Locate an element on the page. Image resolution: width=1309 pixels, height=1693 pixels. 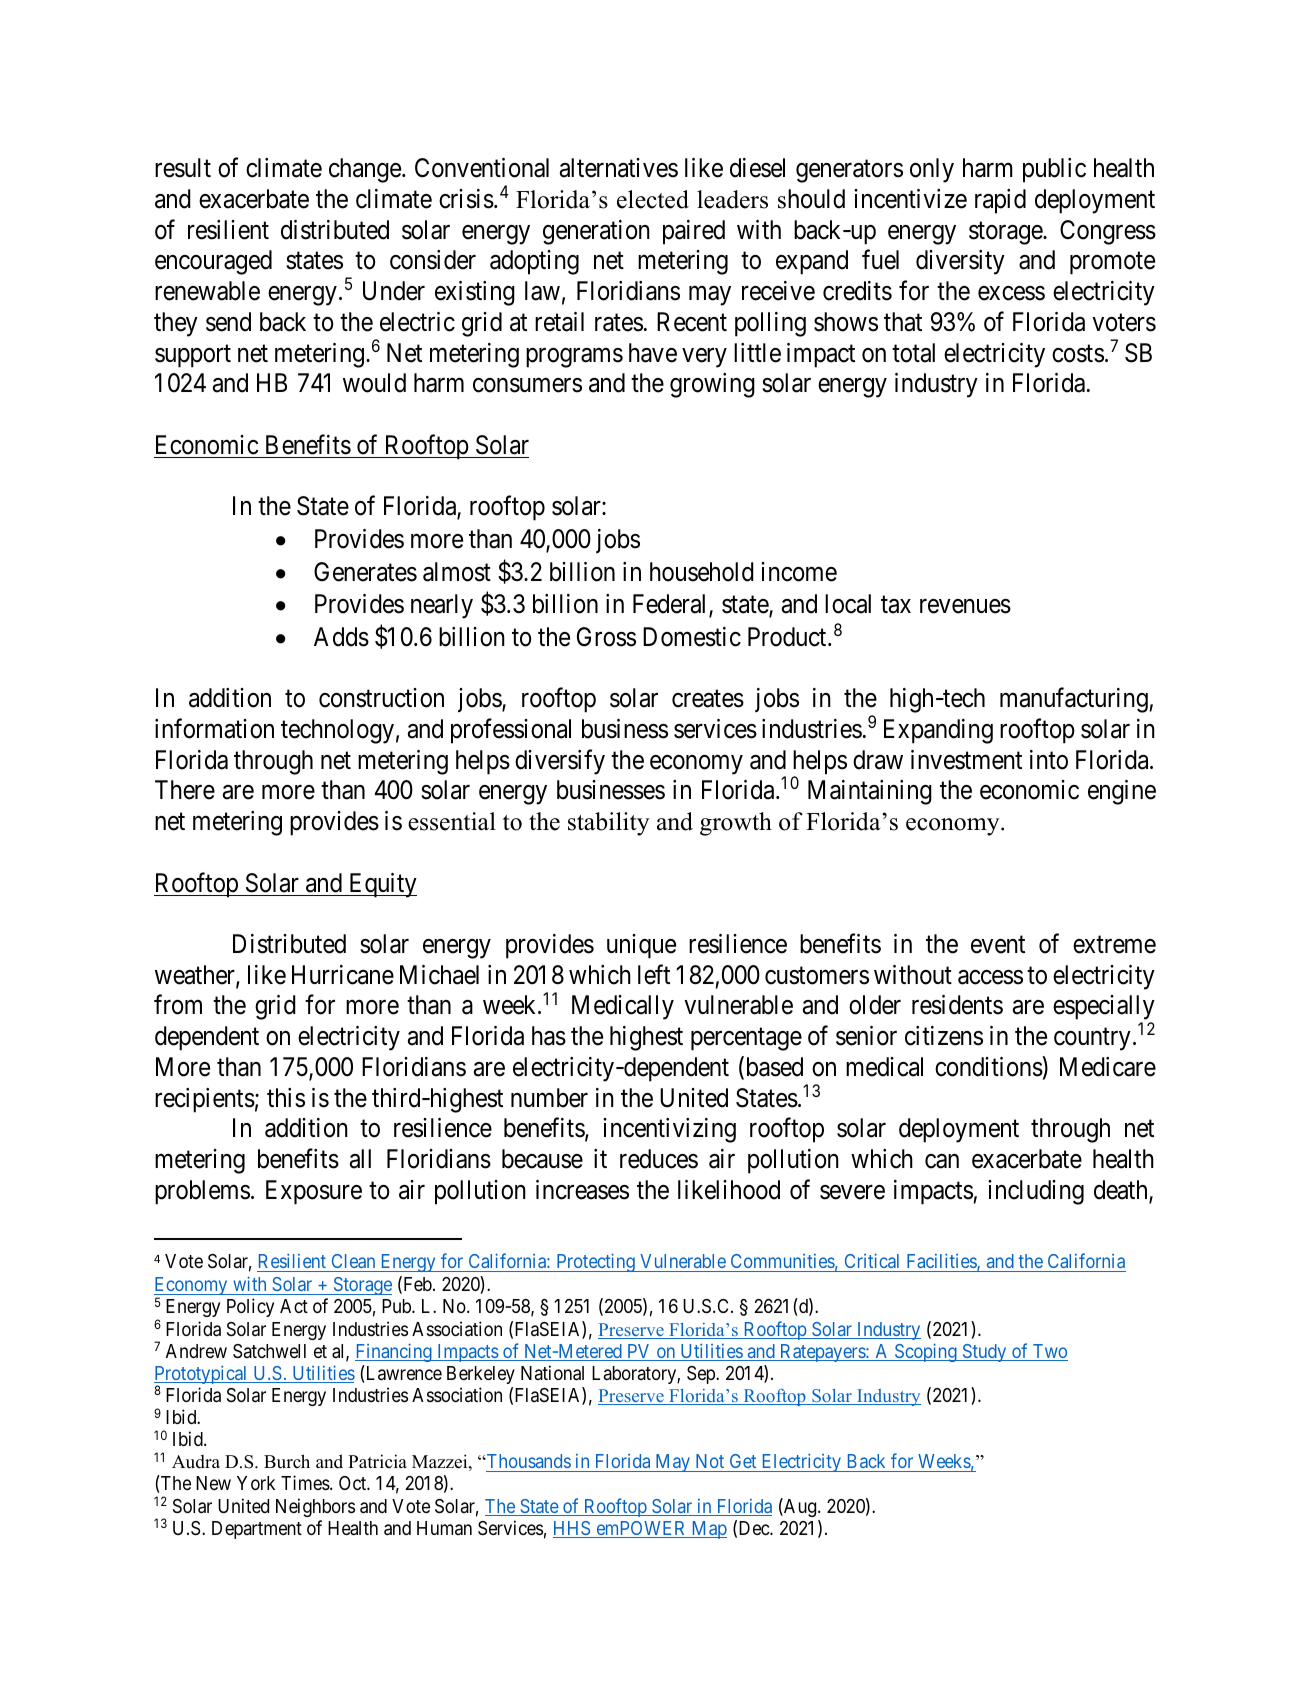
stability is located at coordinates (609, 824).
